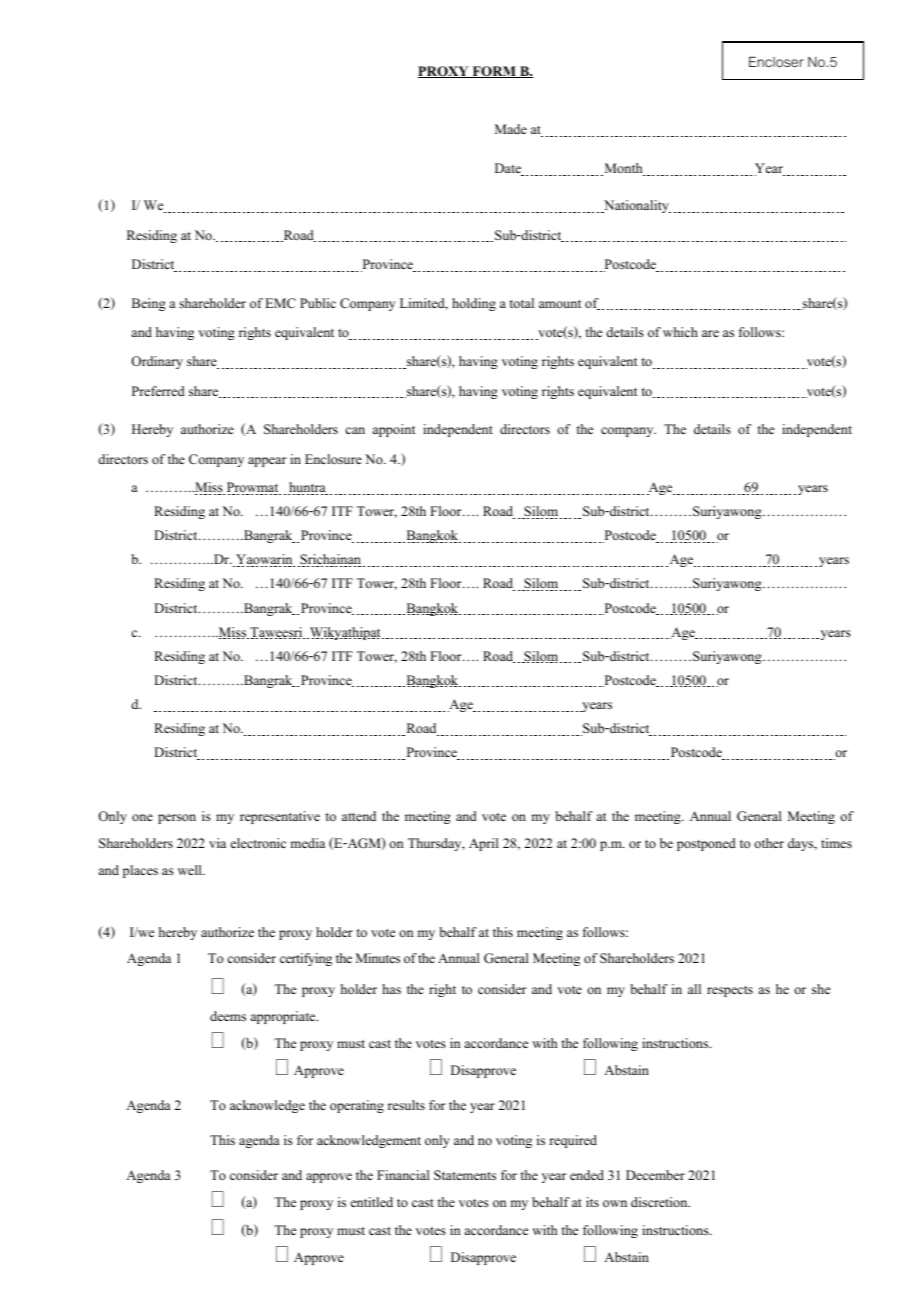 The width and height of the screenshot is (924, 1308). I want to click on other, so click(769, 843).
